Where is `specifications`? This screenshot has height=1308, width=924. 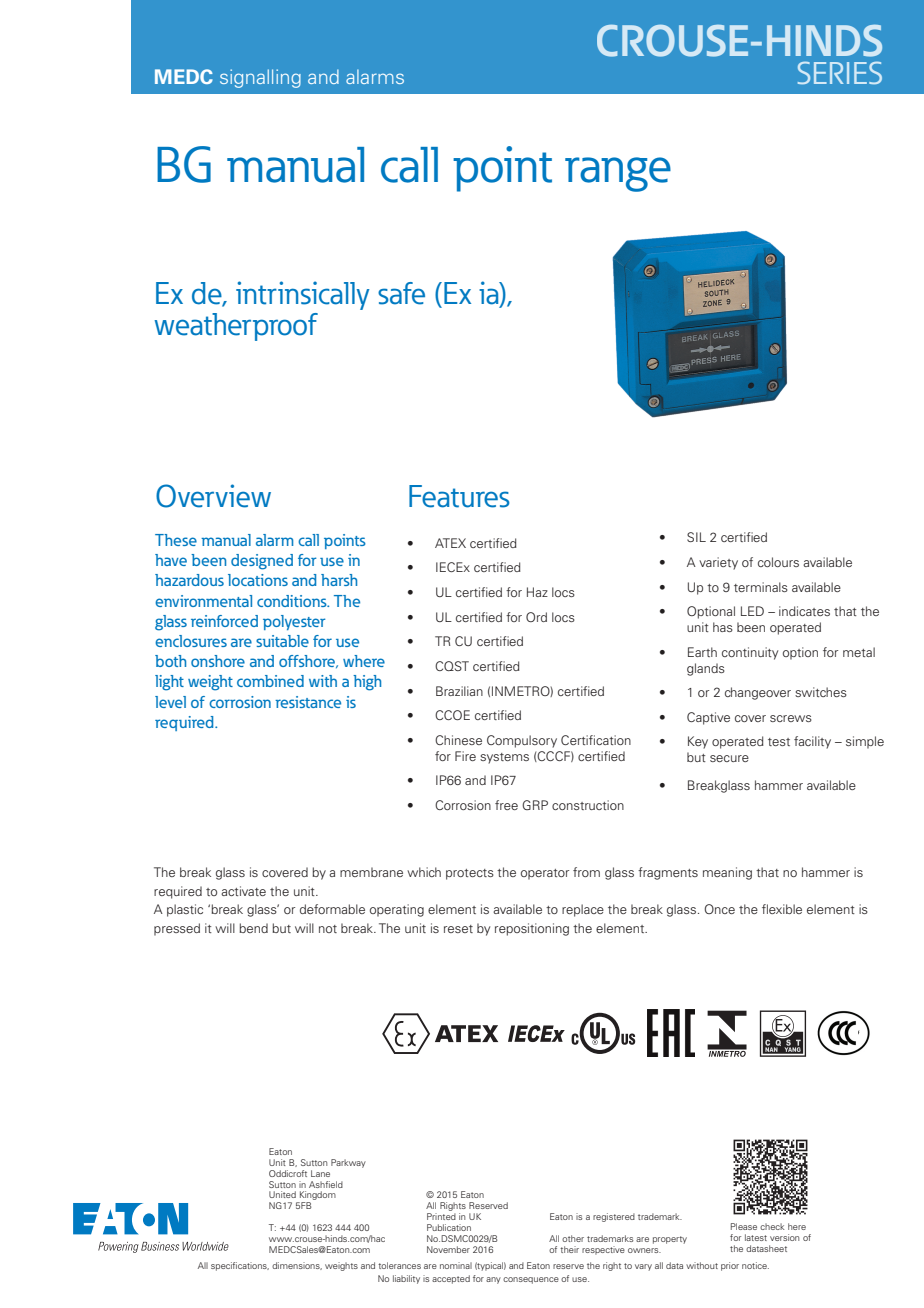
specifications is located at coordinates (240, 1266).
